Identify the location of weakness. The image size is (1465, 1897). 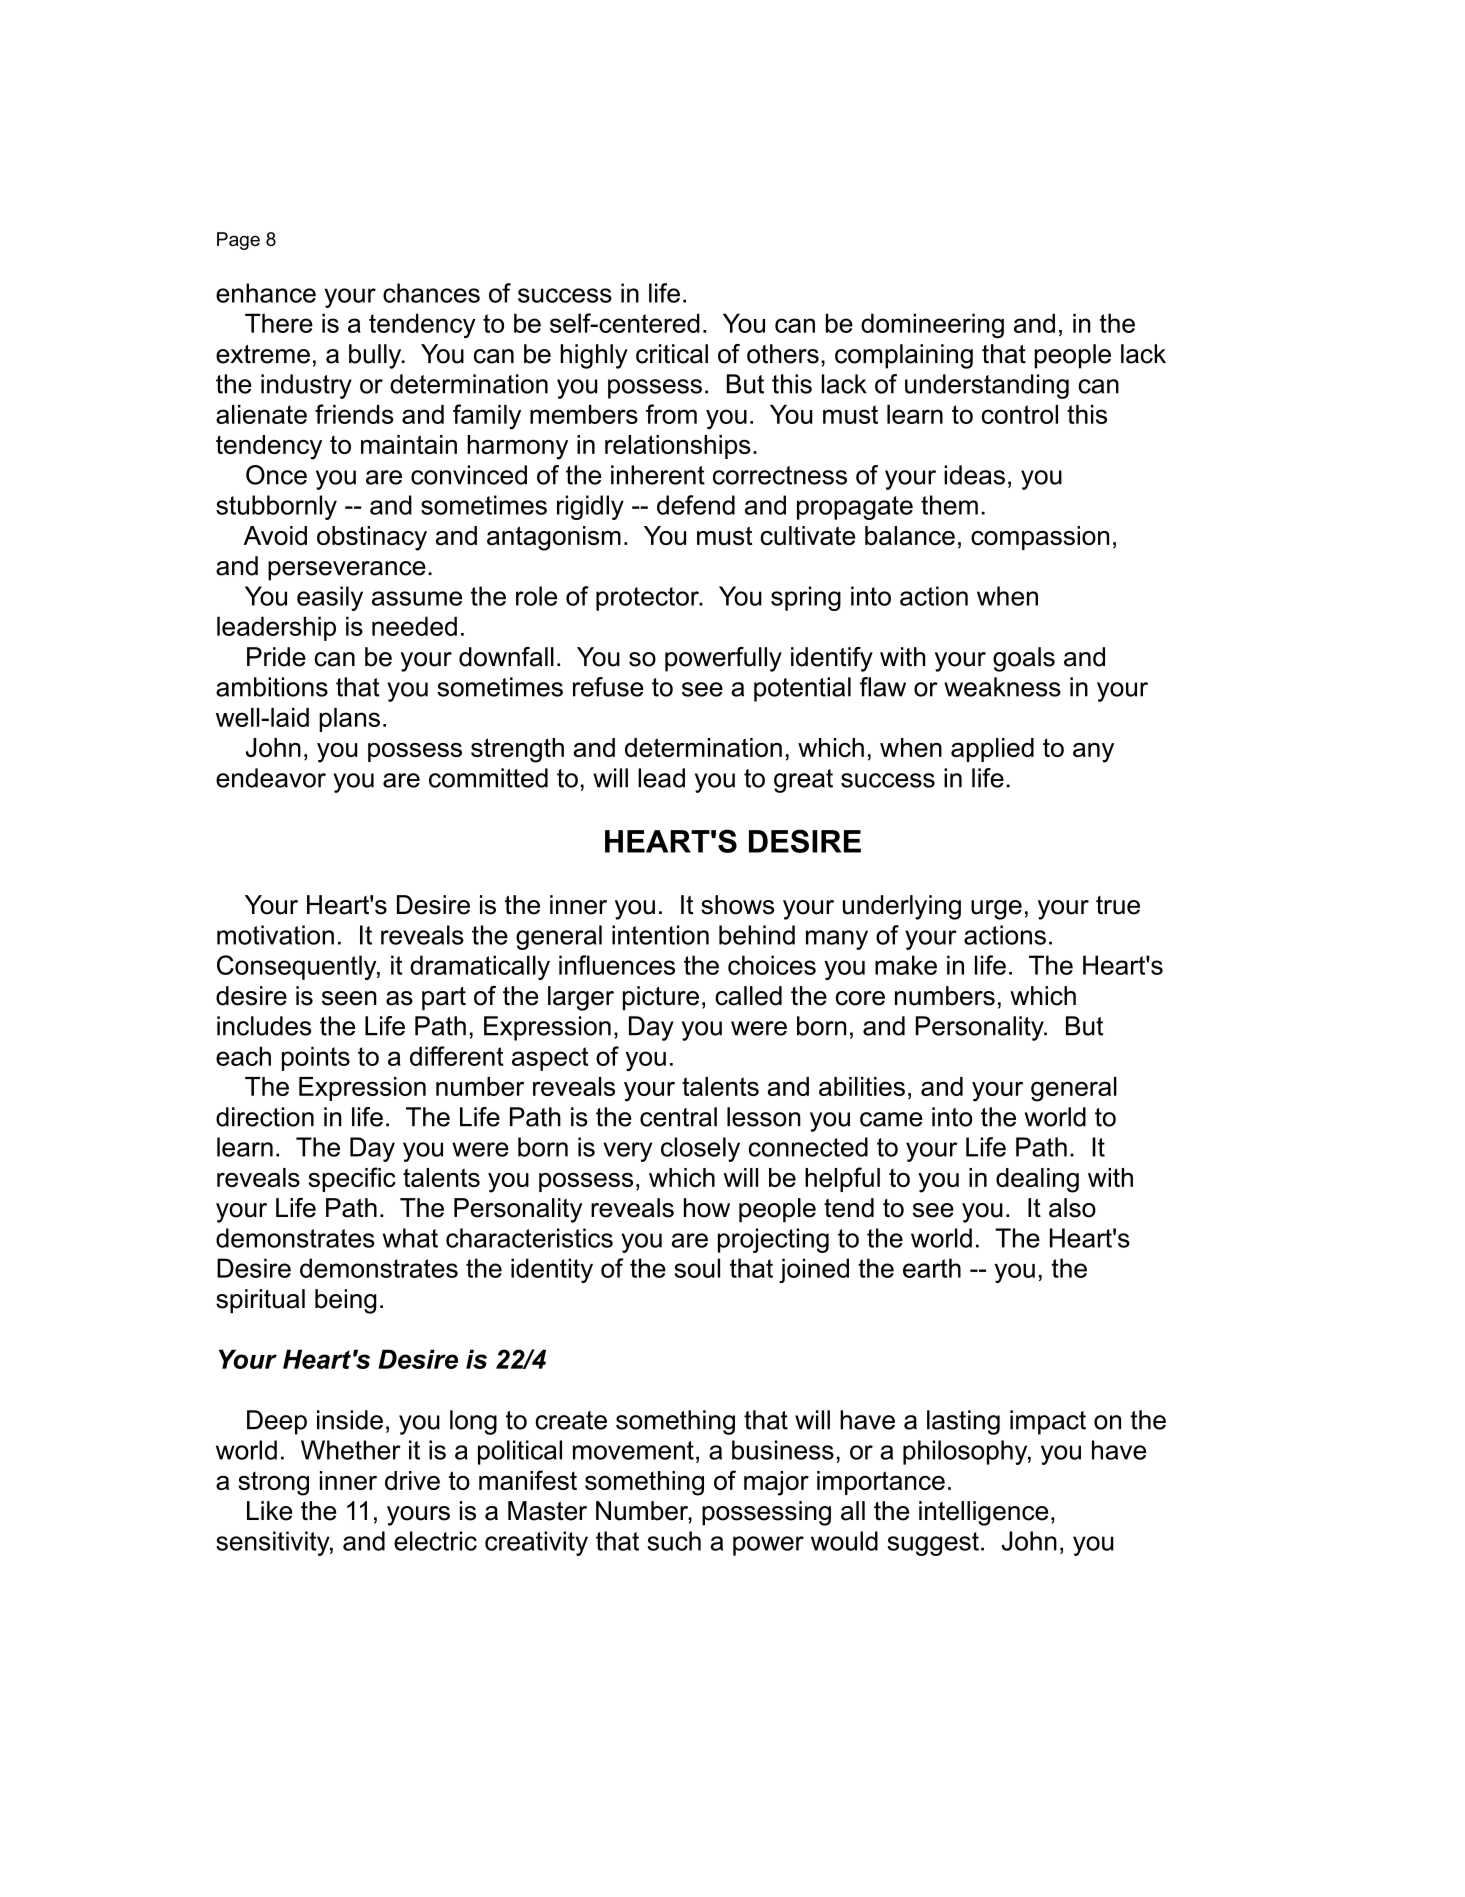
(1002, 687).
